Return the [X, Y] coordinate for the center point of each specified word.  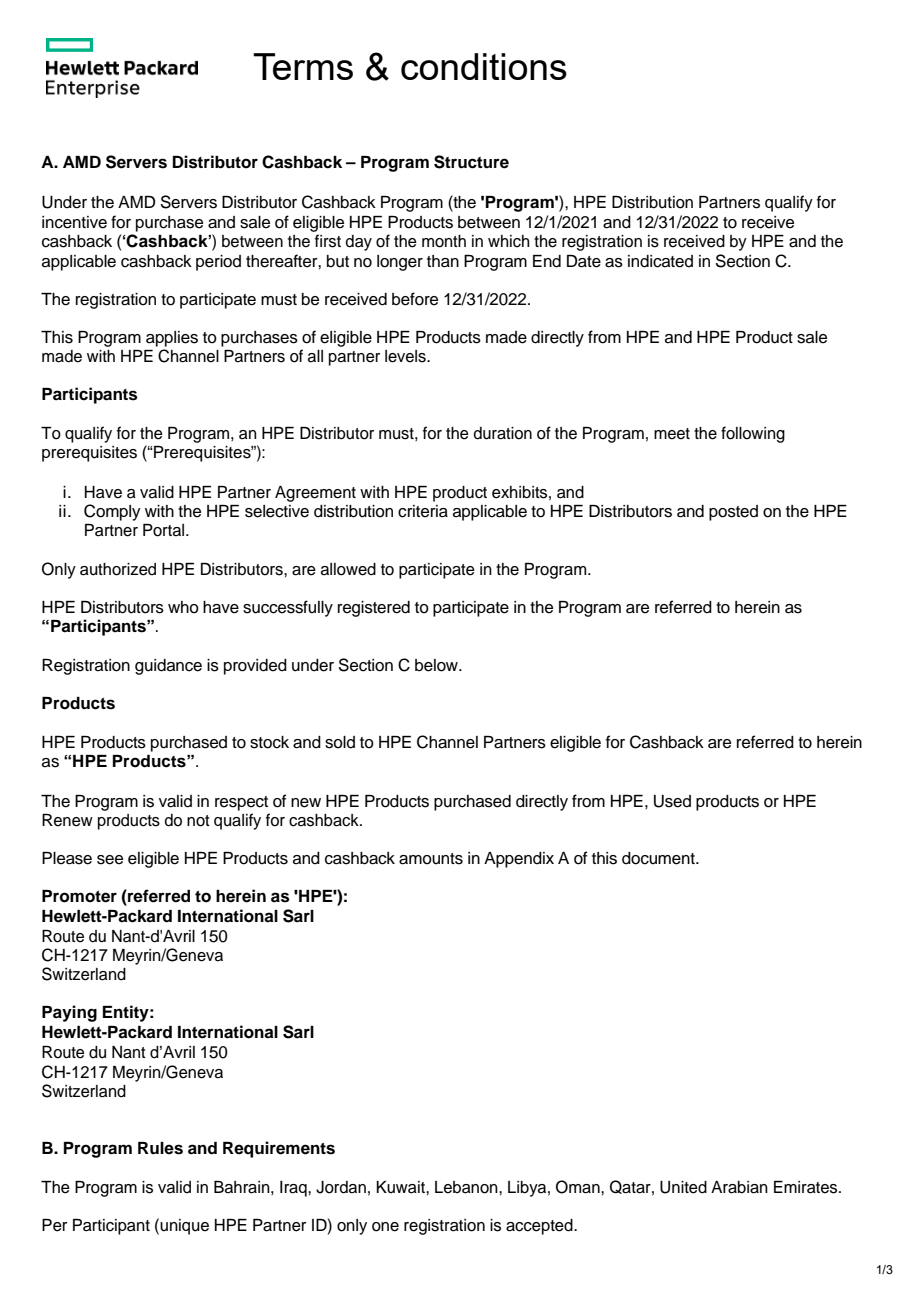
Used [672, 801]
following [753, 434]
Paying [69, 1013]
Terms [303, 66]
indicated [660, 261]
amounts [431, 859]
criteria [423, 511]
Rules [160, 1148]
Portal [165, 530]
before [415, 299]
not [198, 821]
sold [340, 742]
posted [733, 513]
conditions [484, 66]
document [659, 858]
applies [172, 339]
